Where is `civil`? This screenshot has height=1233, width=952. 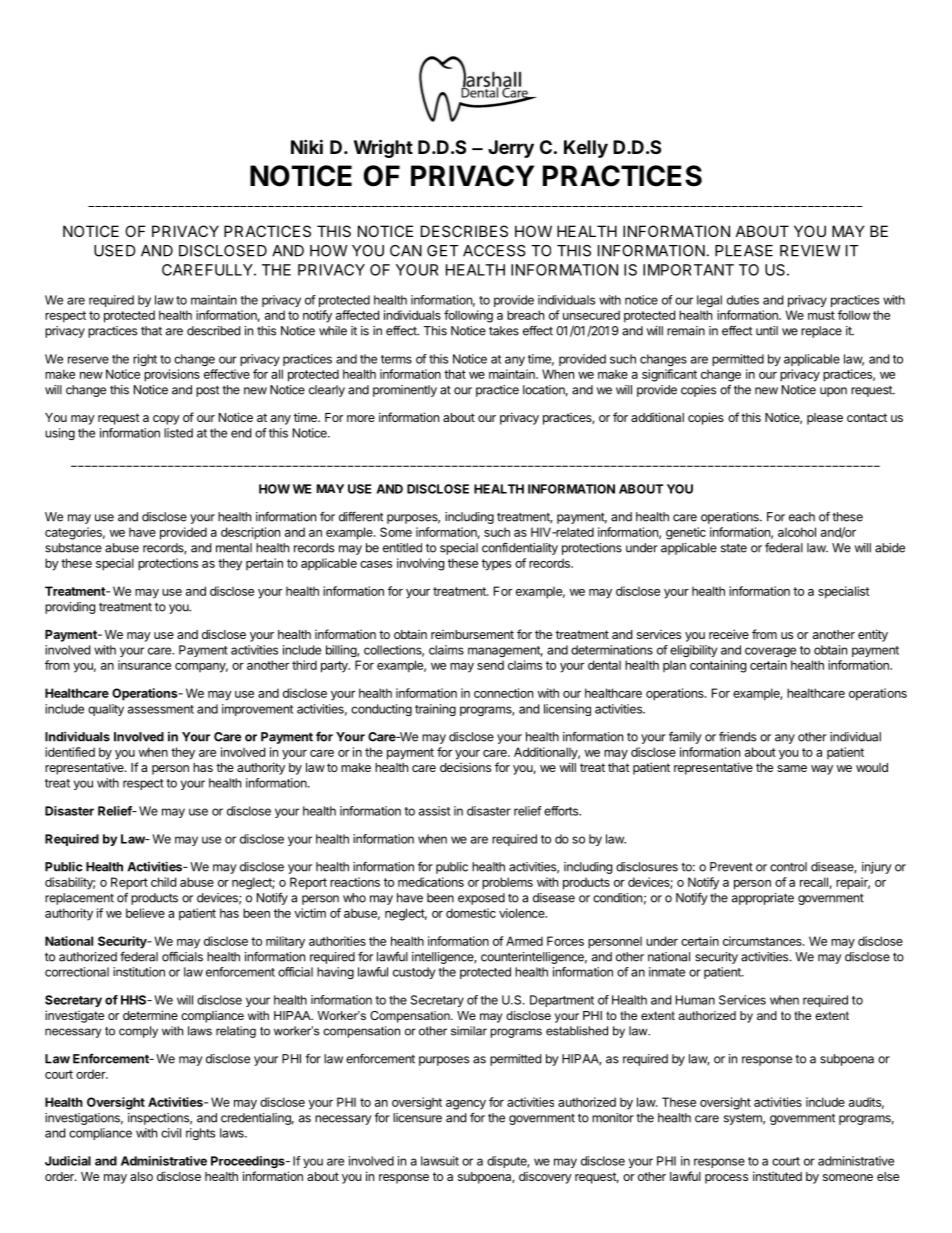
civil is located at coordinates (171, 1133).
